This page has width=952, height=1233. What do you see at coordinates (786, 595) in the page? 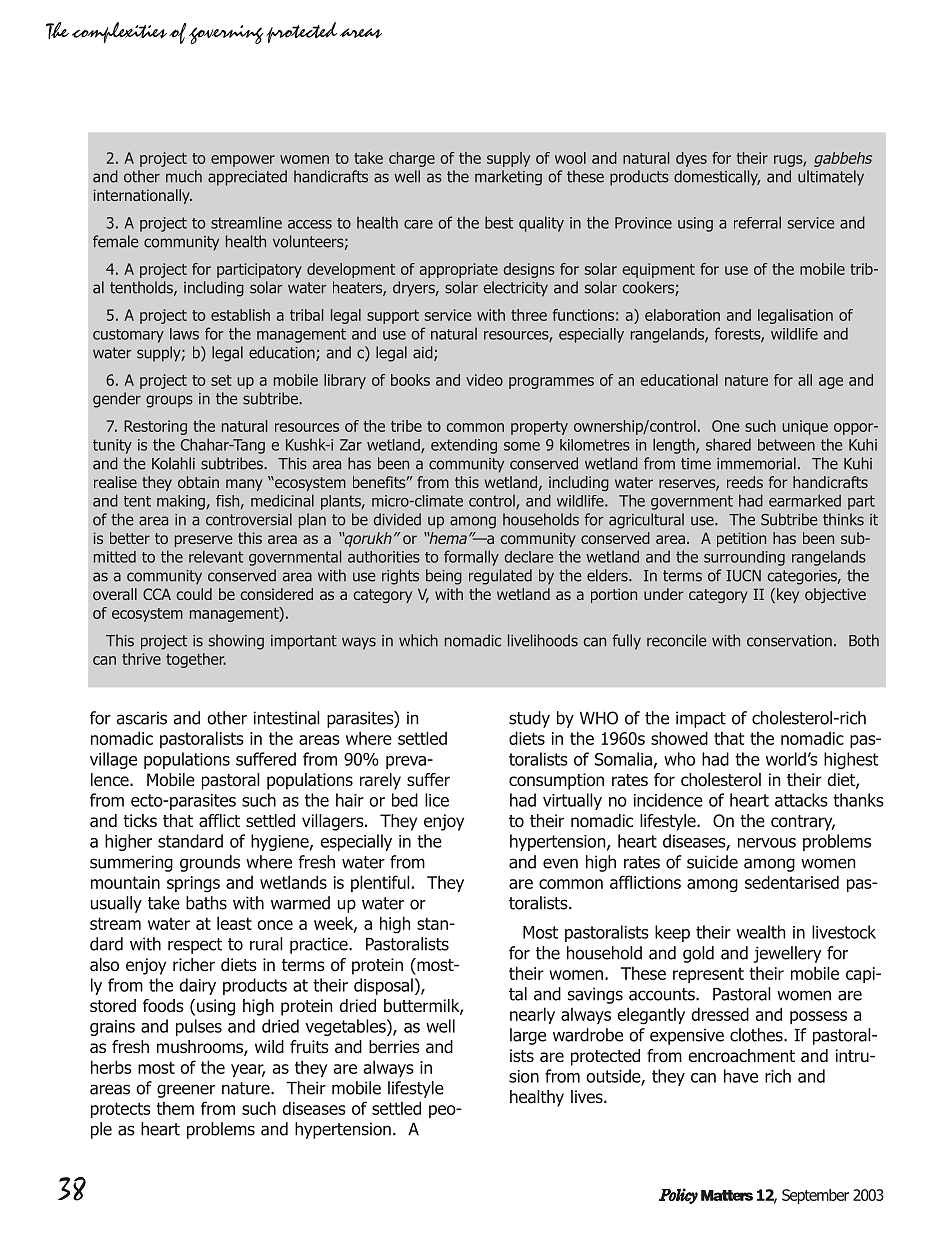
I see `key` at bounding box center [786, 595].
